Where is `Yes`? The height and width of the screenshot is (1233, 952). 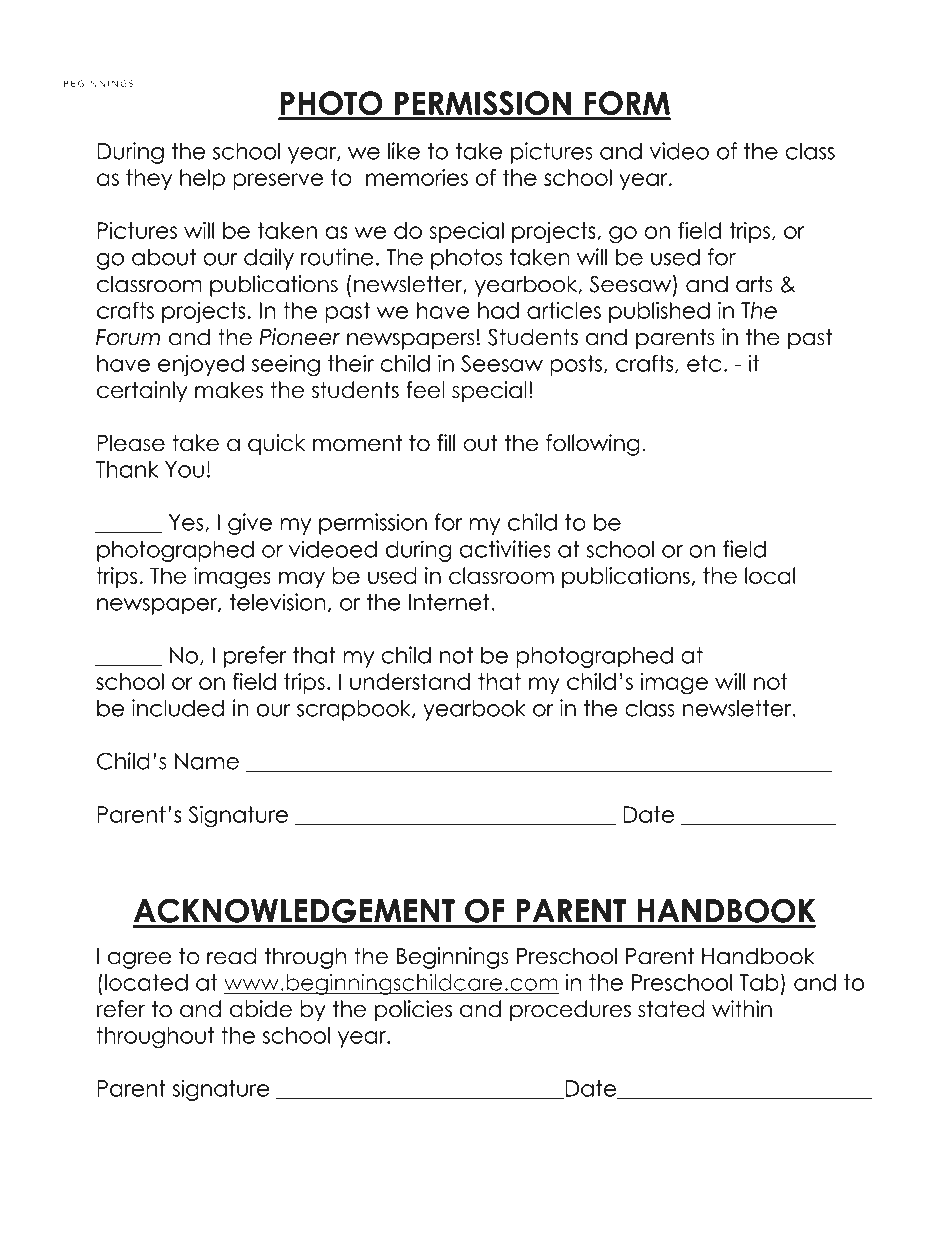
Yes is located at coordinates (187, 523).
